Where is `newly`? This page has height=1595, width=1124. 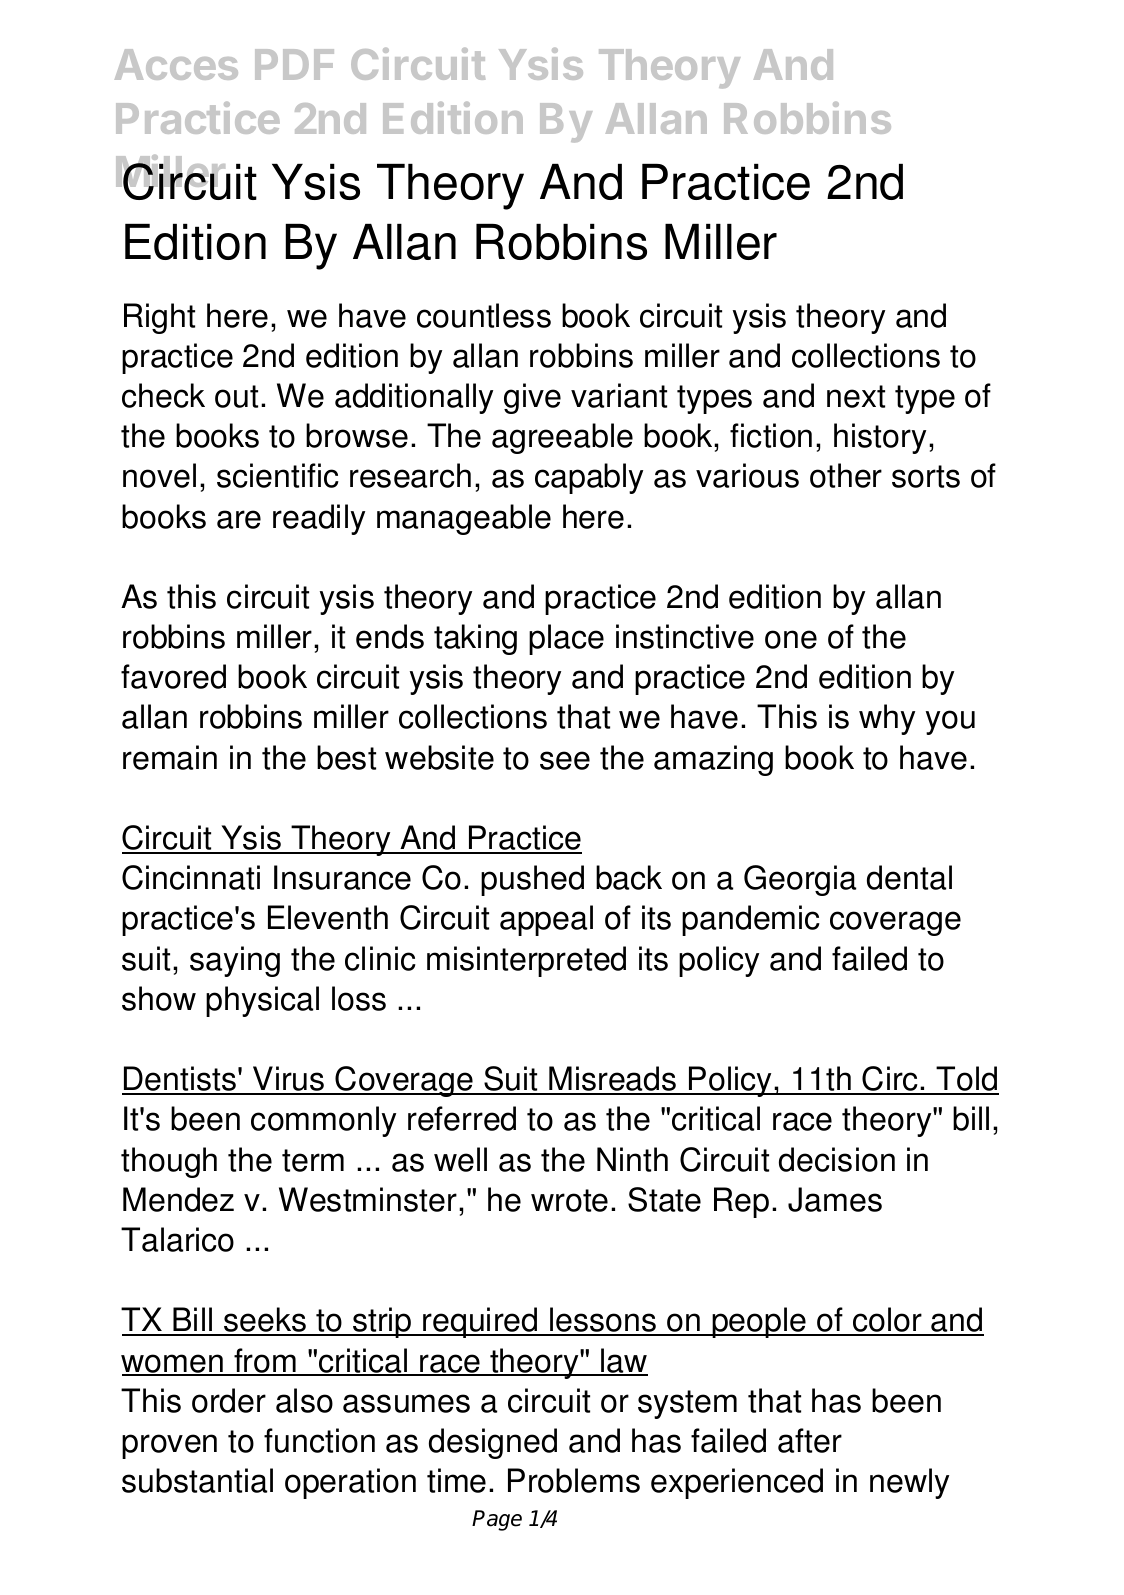 newly is located at coordinates (909, 1483).
